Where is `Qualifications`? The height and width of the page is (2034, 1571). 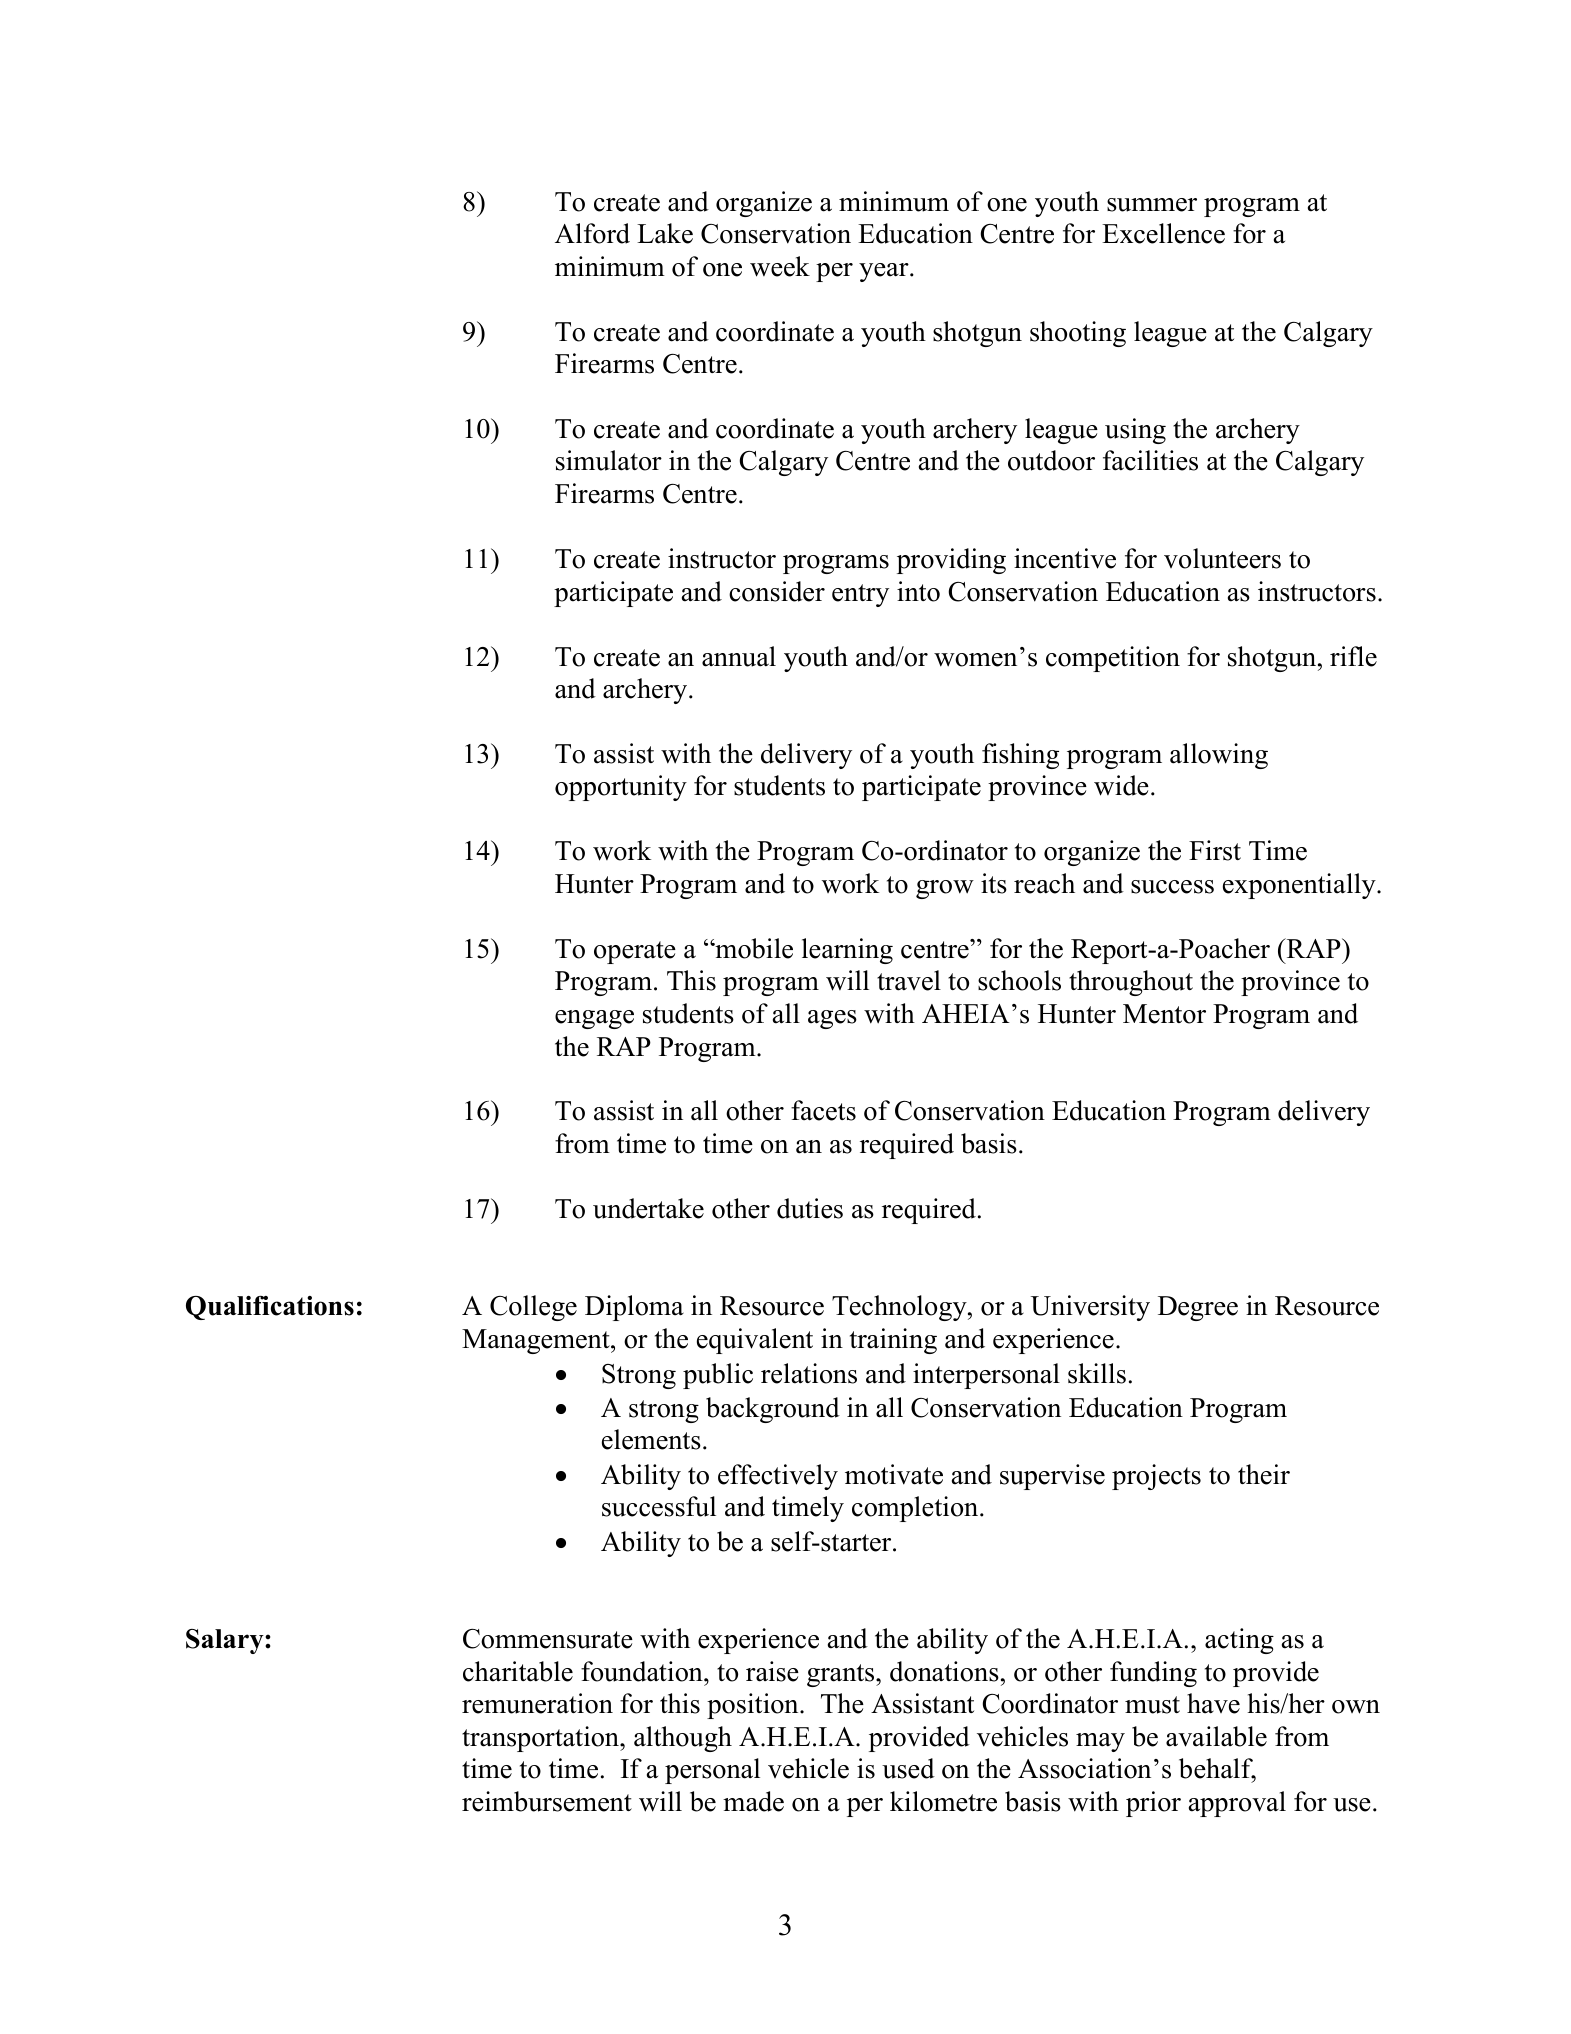
Qualifications is located at coordinates (270, 1308).
